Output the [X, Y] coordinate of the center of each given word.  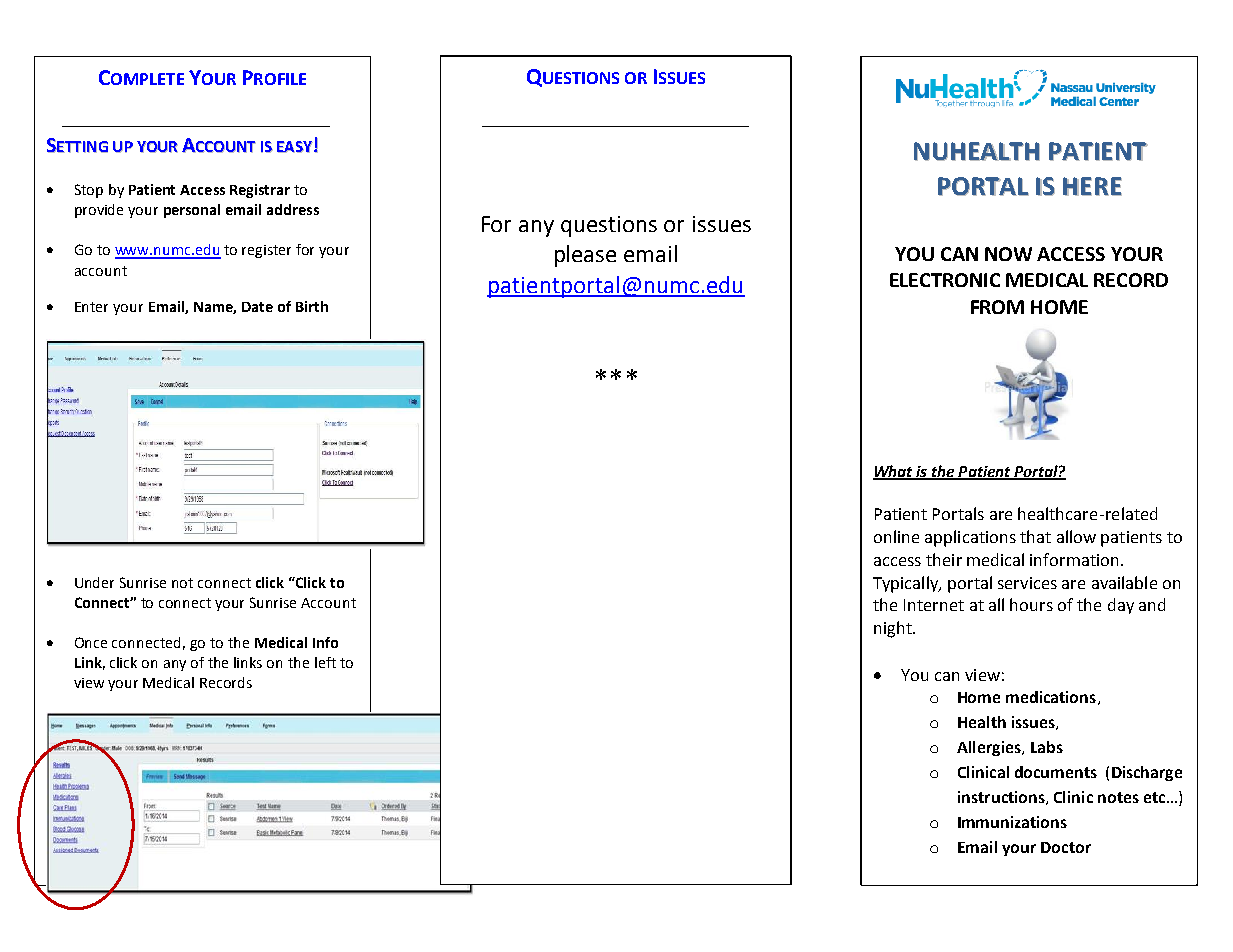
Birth [312, 306]
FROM [997, 307]
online [896, 536]
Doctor [1066, 847]
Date [257, 307]
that [1035, 536]
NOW [1008, 254]
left [325, 662]
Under [94, 582]
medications [1051, 697]
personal [192, 211]
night [894, 629]
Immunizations [1012, 822]
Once [91, 642]
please [585, 256]
